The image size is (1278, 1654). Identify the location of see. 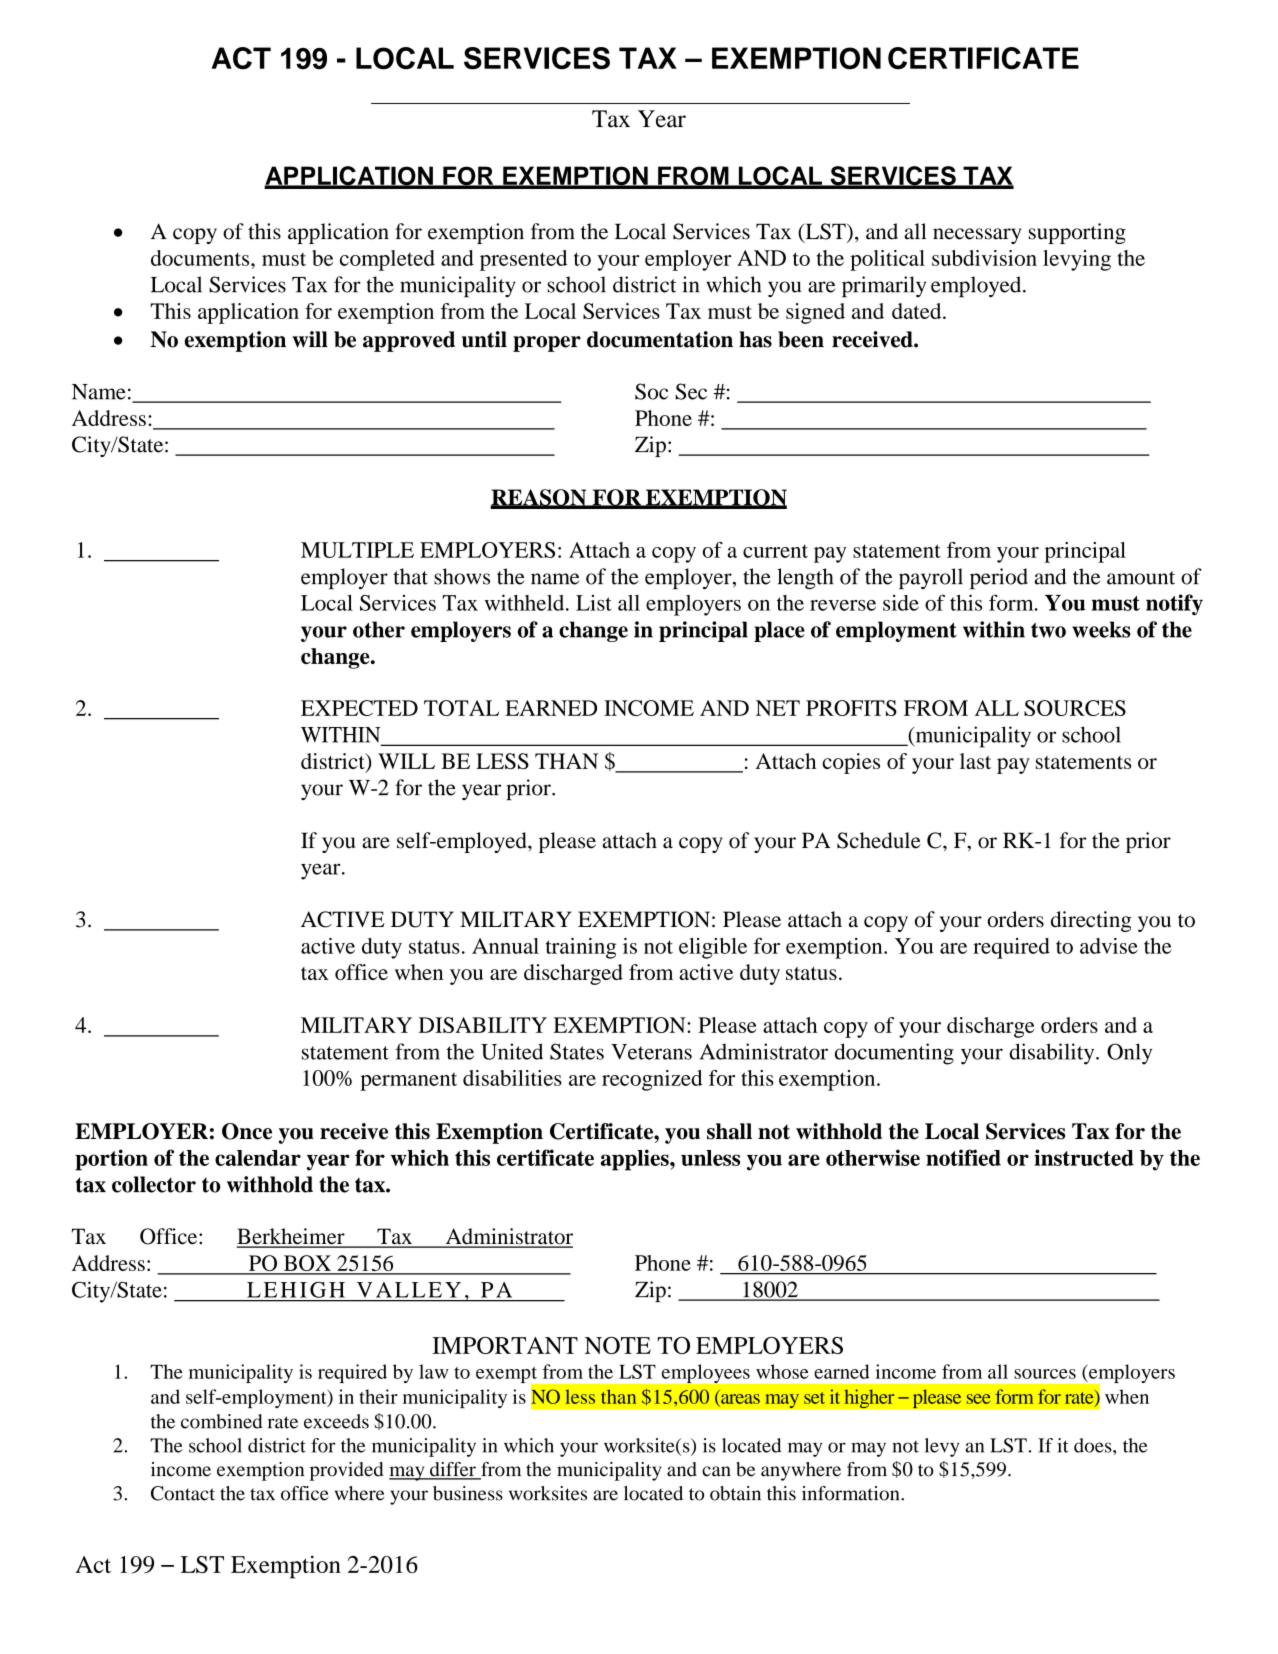
(979, 1399).
